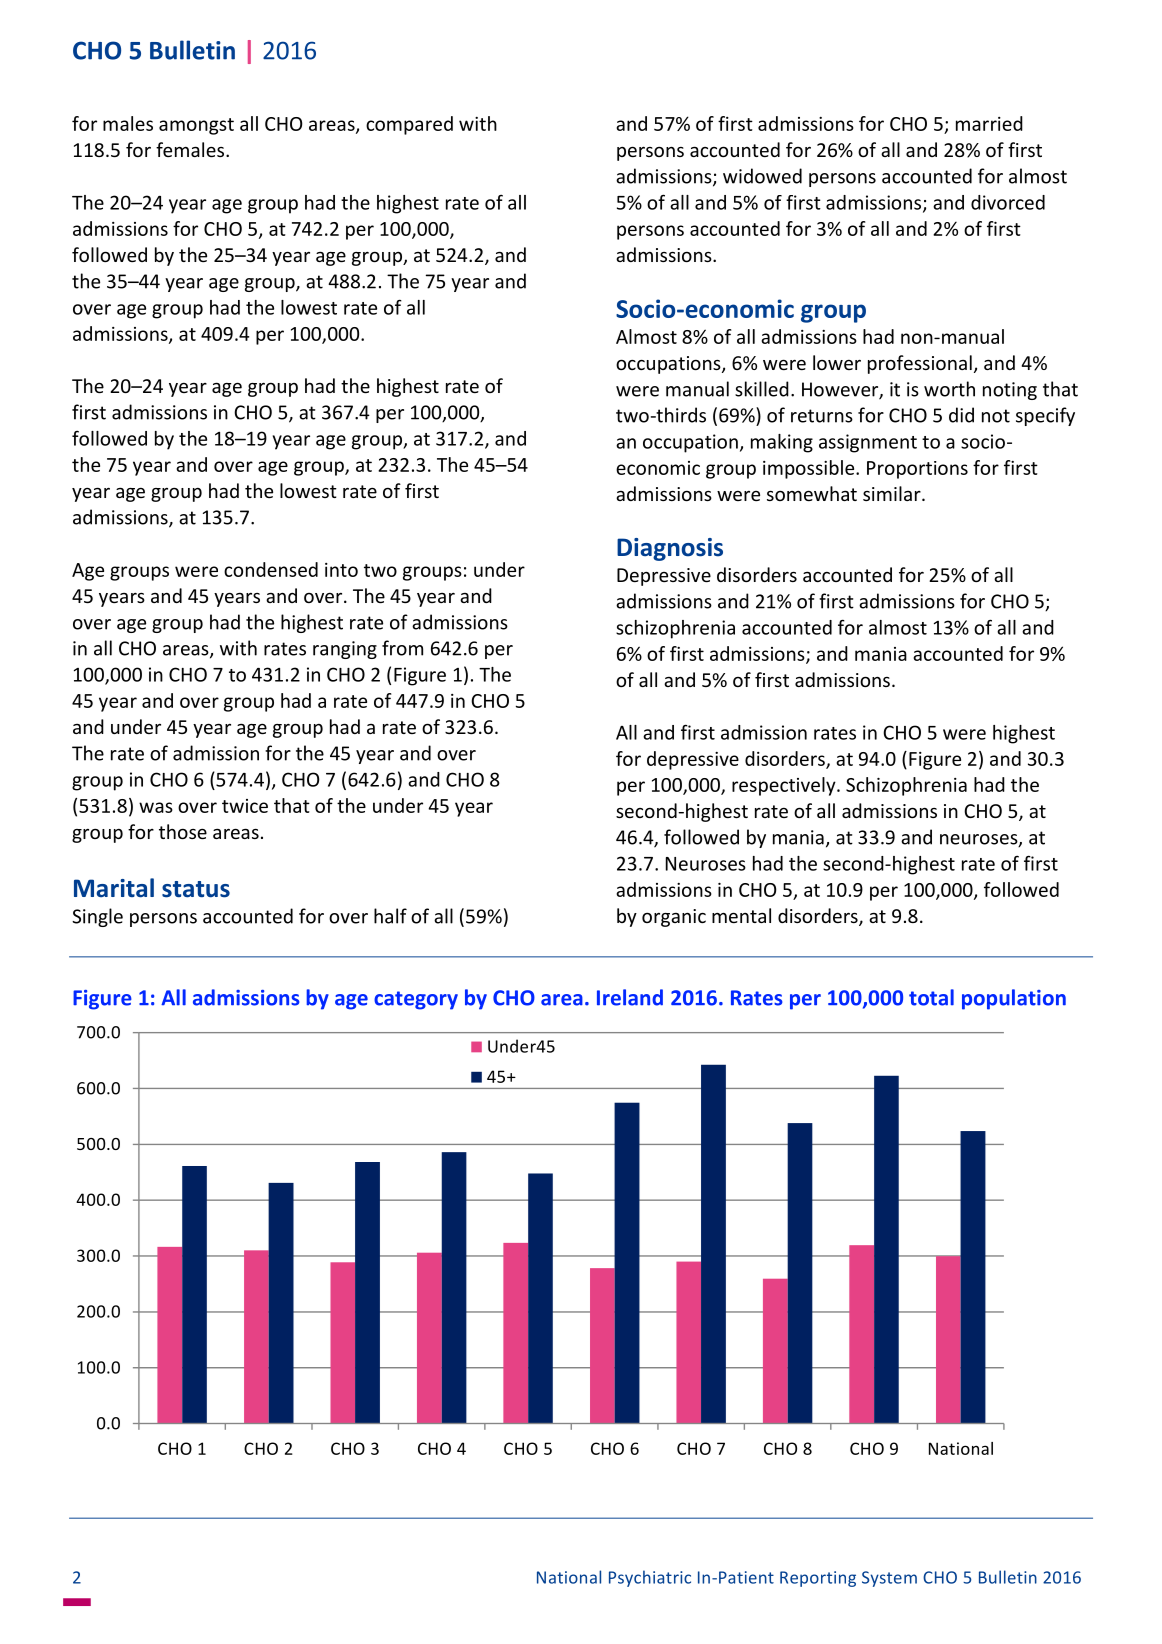 The width and height of the image is (1162, 1644). Describe the element at coordinates (650, 1578) in the image. I see `Psychiatric` at that location.
